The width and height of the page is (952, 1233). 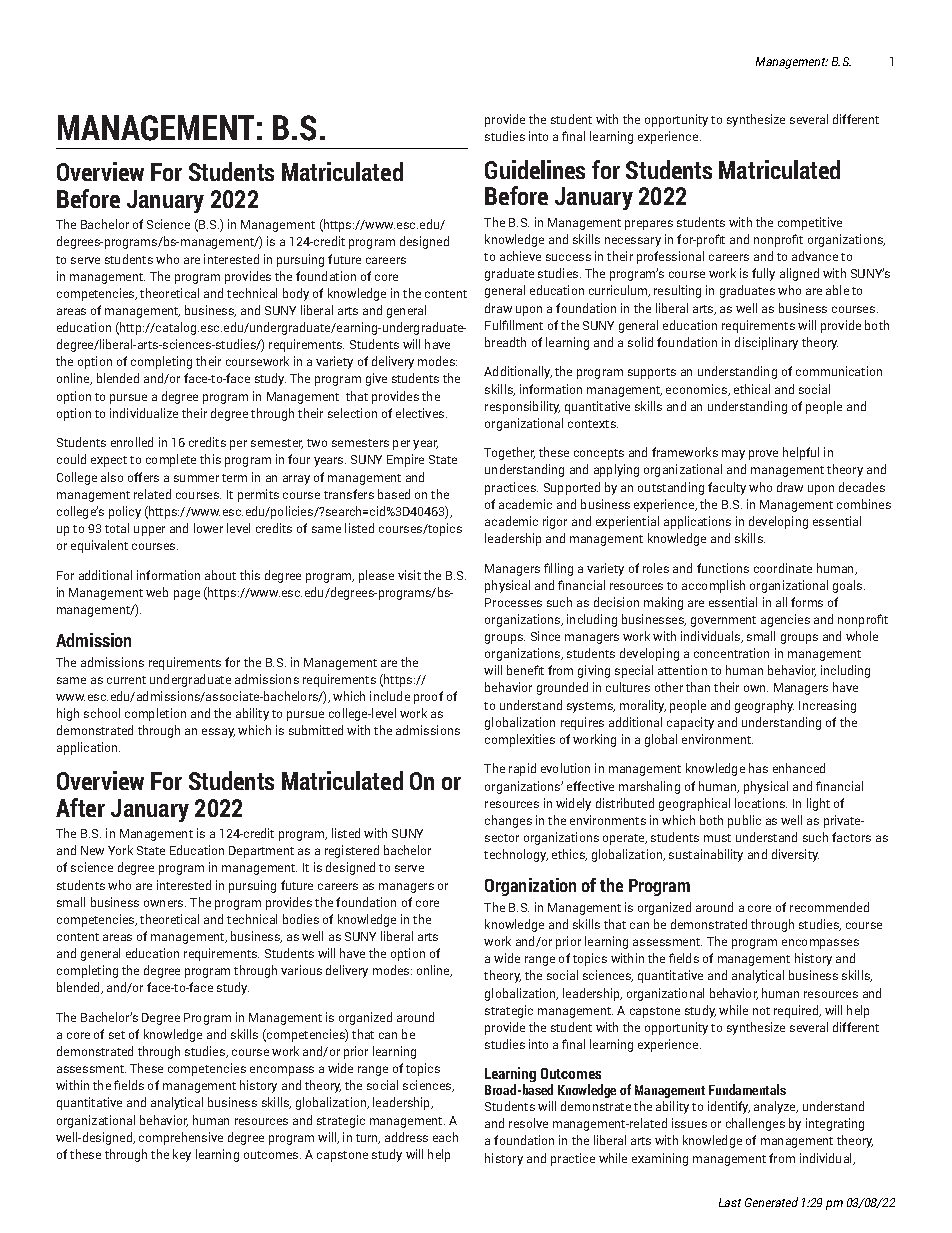 What do you see at coordinates (296, 294) in the page?
I see `body` at bounding box center [296, 294].
